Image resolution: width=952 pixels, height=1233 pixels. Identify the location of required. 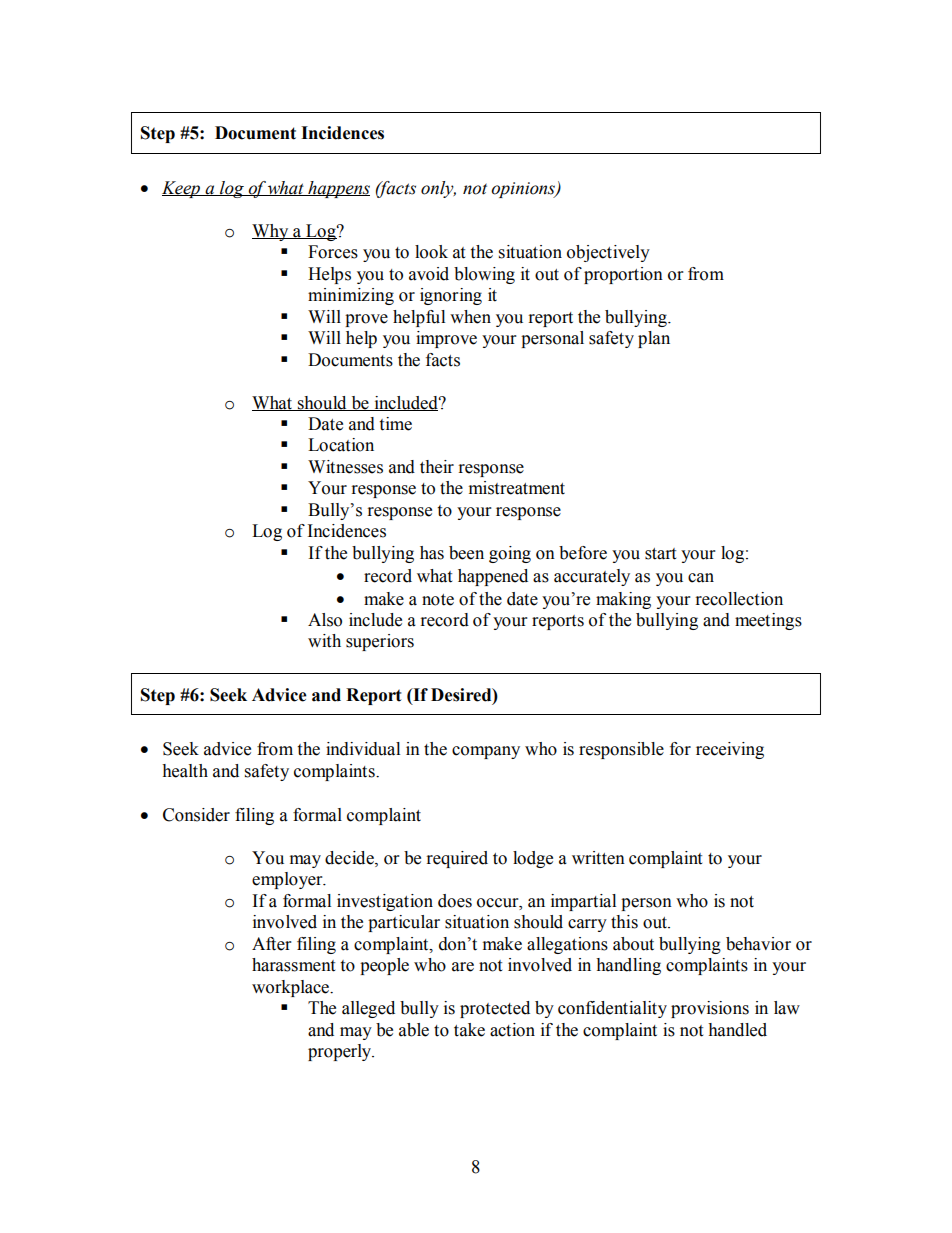
(457, 859).
